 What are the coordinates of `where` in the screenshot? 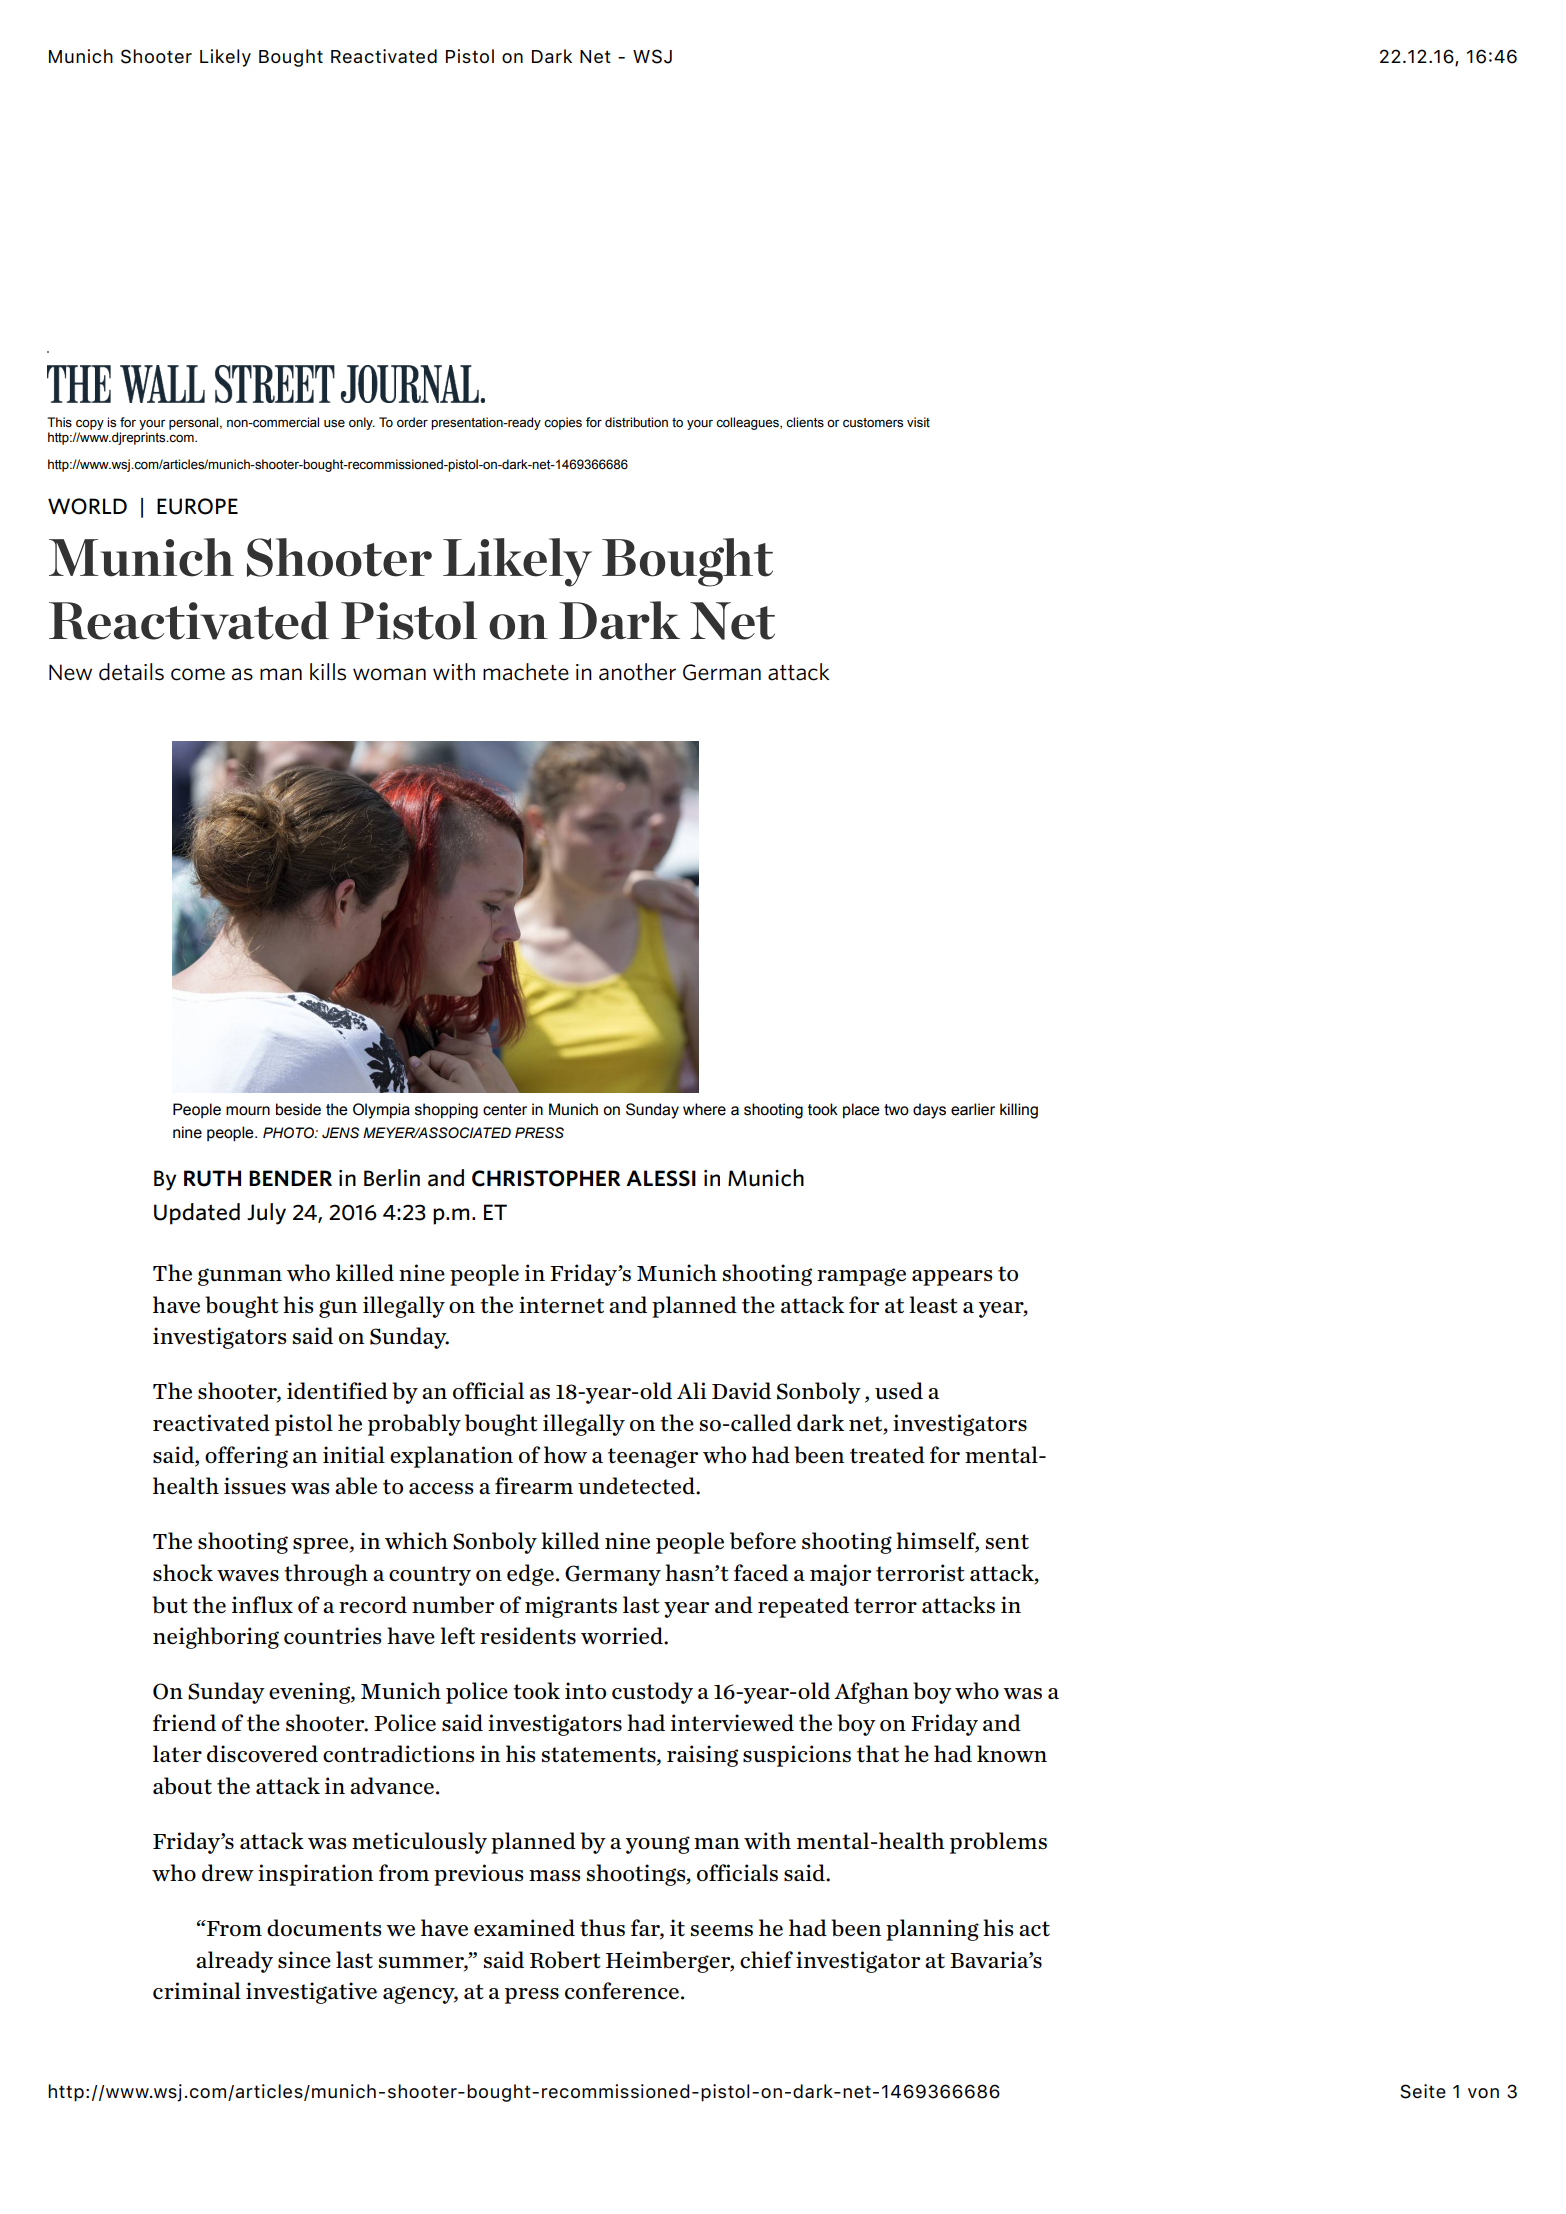 It's located at (704, 1109).
